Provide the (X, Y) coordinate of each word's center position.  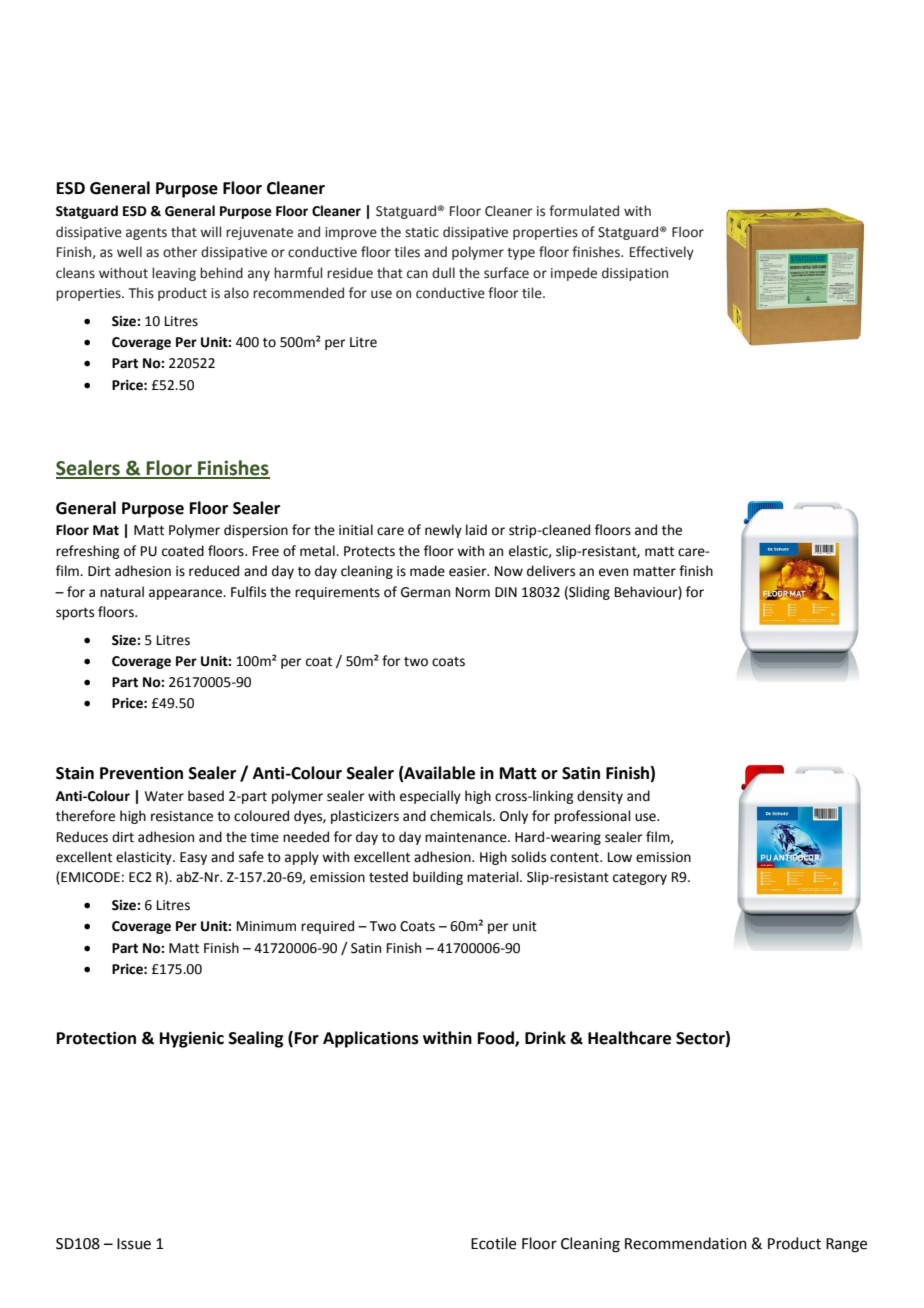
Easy (193, 858)
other (180, 252)
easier (469, 571)
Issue (134, 1244)
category (640, 879)
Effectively (662, 253)
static (422, 232)
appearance (187, 594)
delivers (551, 571)
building (438, 878)
